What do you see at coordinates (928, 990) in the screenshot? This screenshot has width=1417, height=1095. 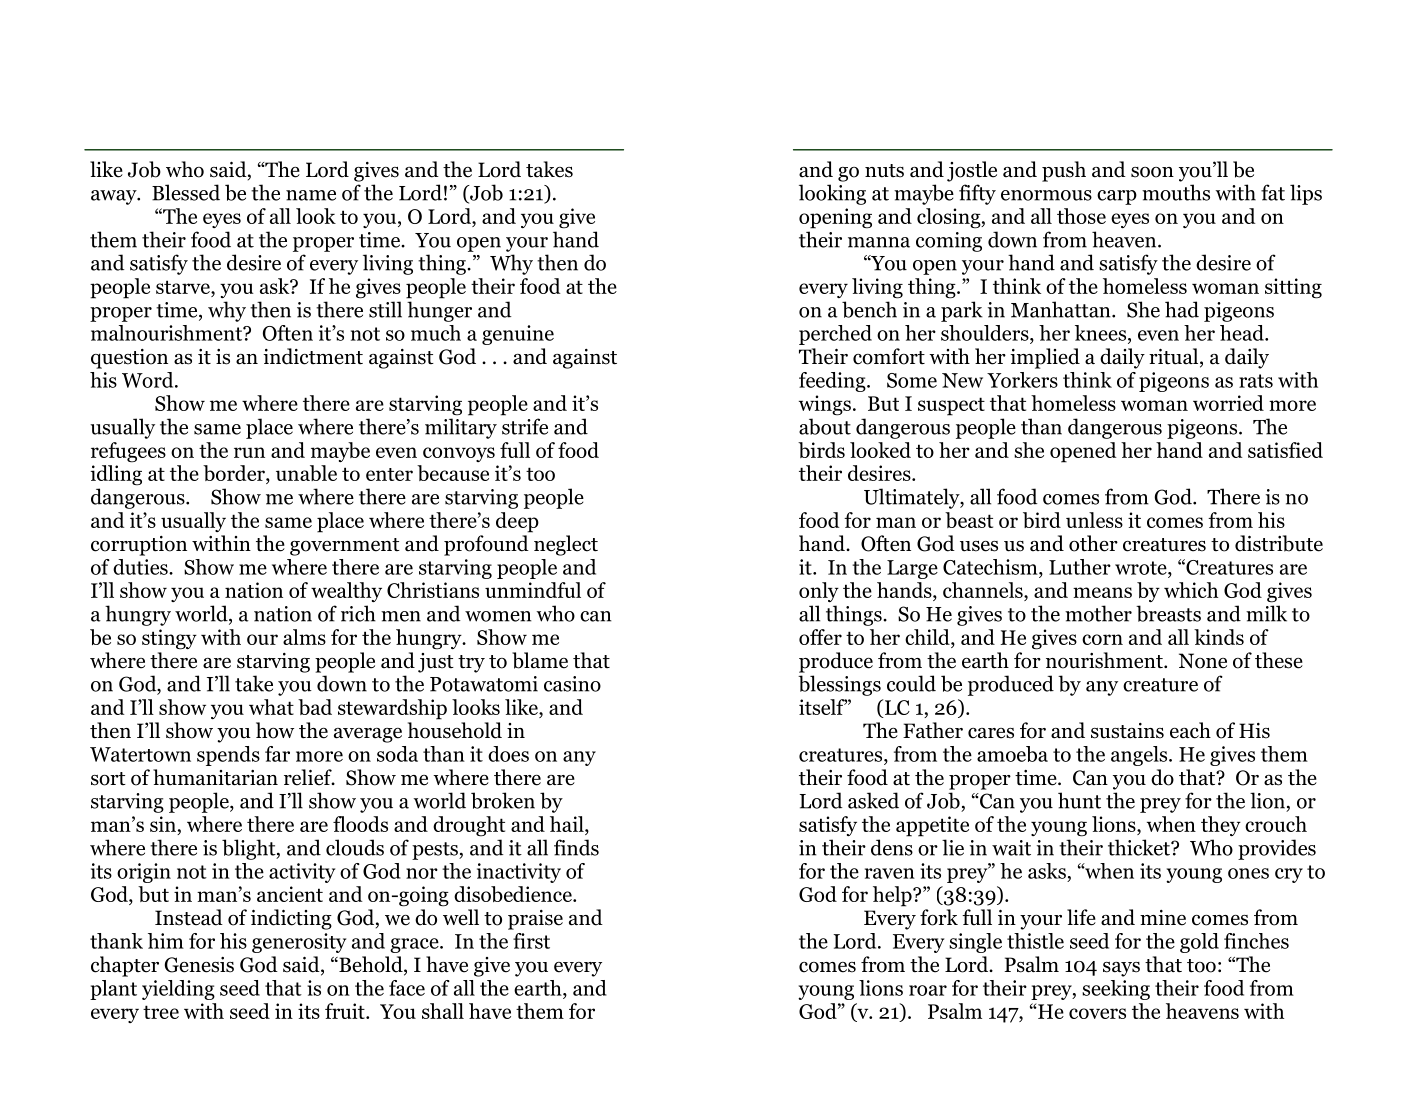 I see `roar` at bounding box center [928, 990].
